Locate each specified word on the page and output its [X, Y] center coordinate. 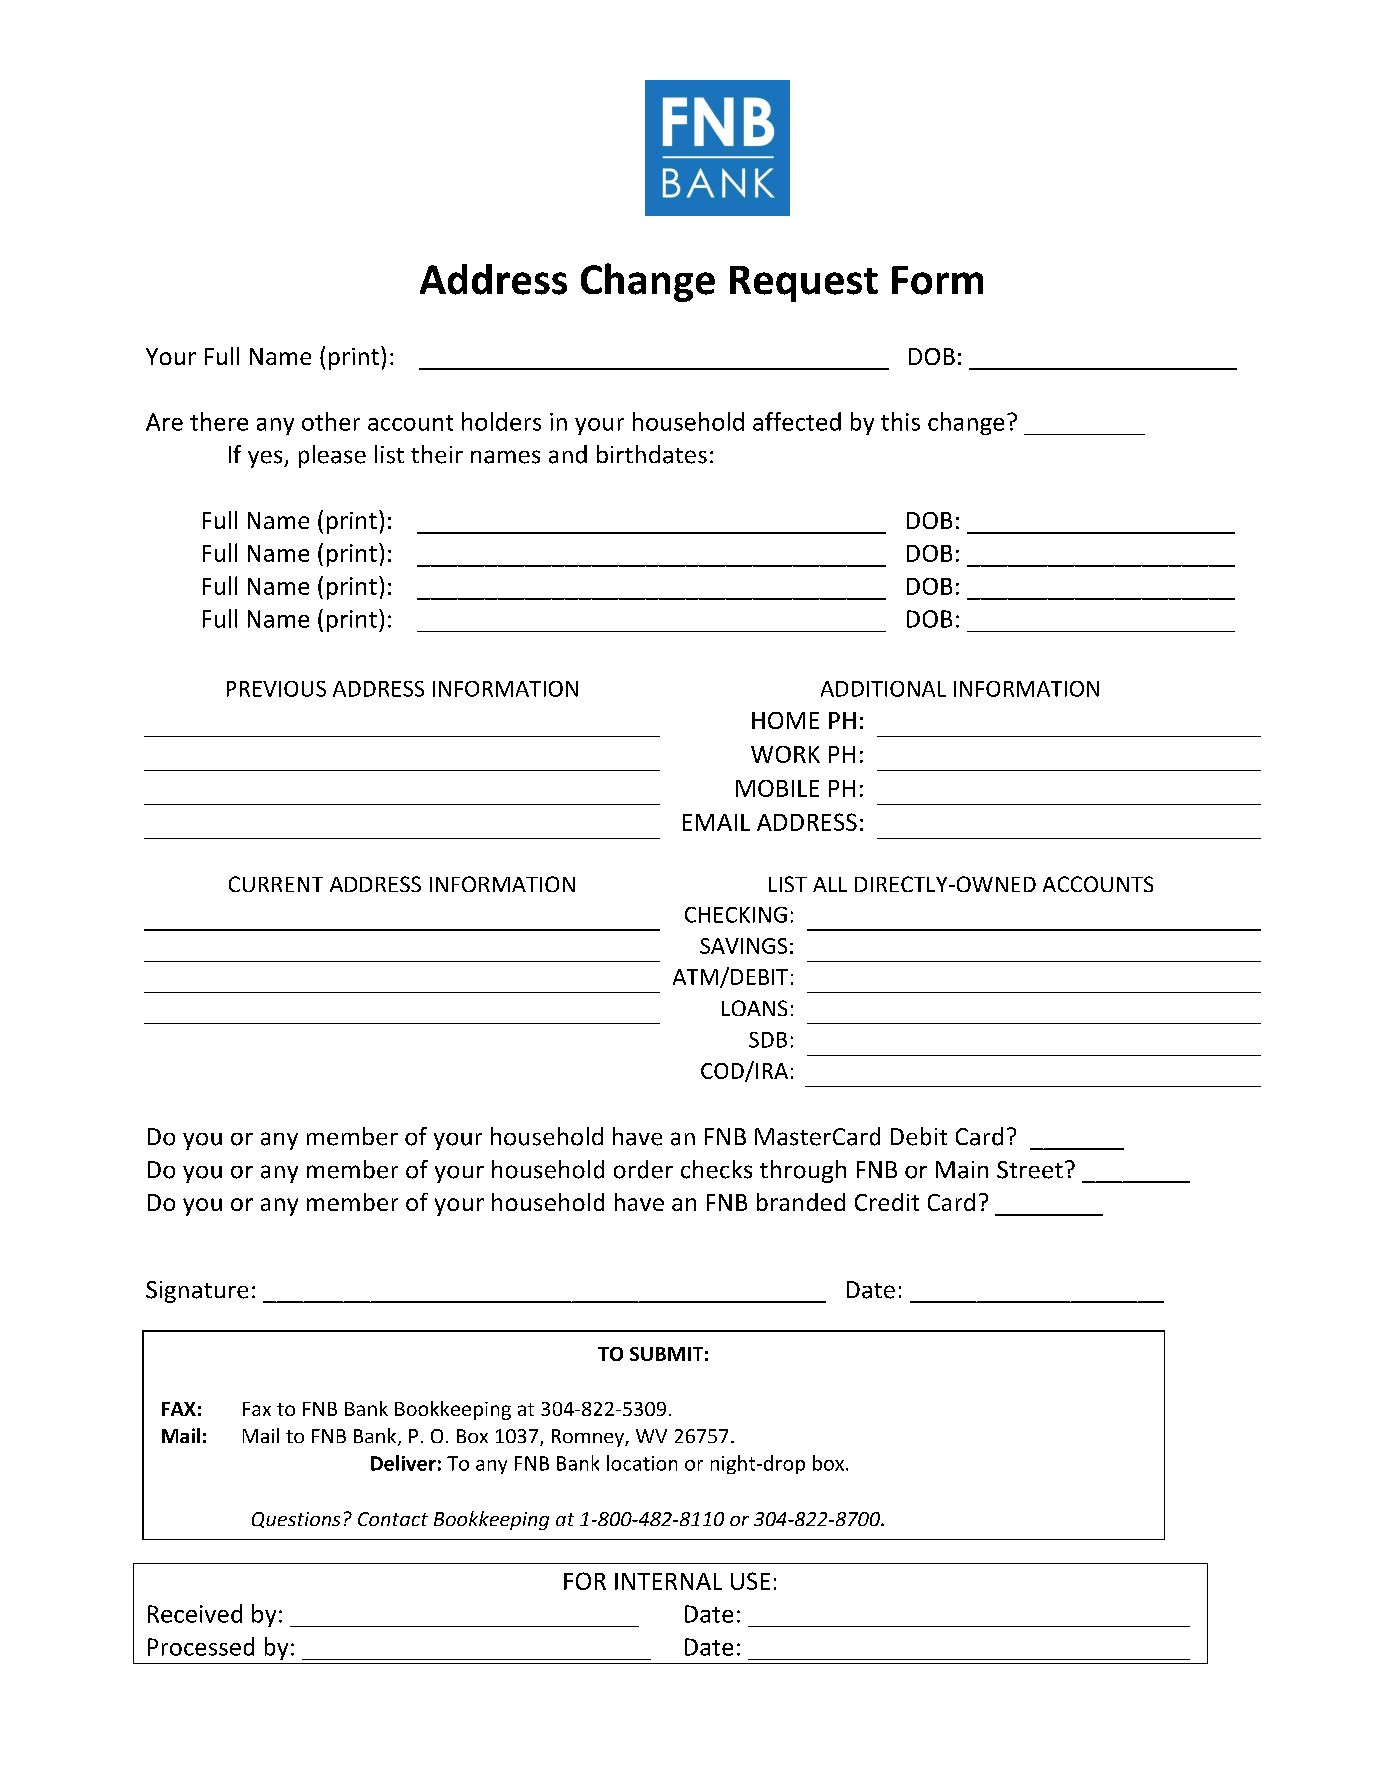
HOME [785, 720]
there [219, 421]
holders [501, 421]
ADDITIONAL [883, 689]
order [643, 1169]
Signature [197, 1292]
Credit [887, 1202]
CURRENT [276, 884]
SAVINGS [743, 946]
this [900, 421]
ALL [830, 884]
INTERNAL [668, 1581]
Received [195, 1613]
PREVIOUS [276, 689]
